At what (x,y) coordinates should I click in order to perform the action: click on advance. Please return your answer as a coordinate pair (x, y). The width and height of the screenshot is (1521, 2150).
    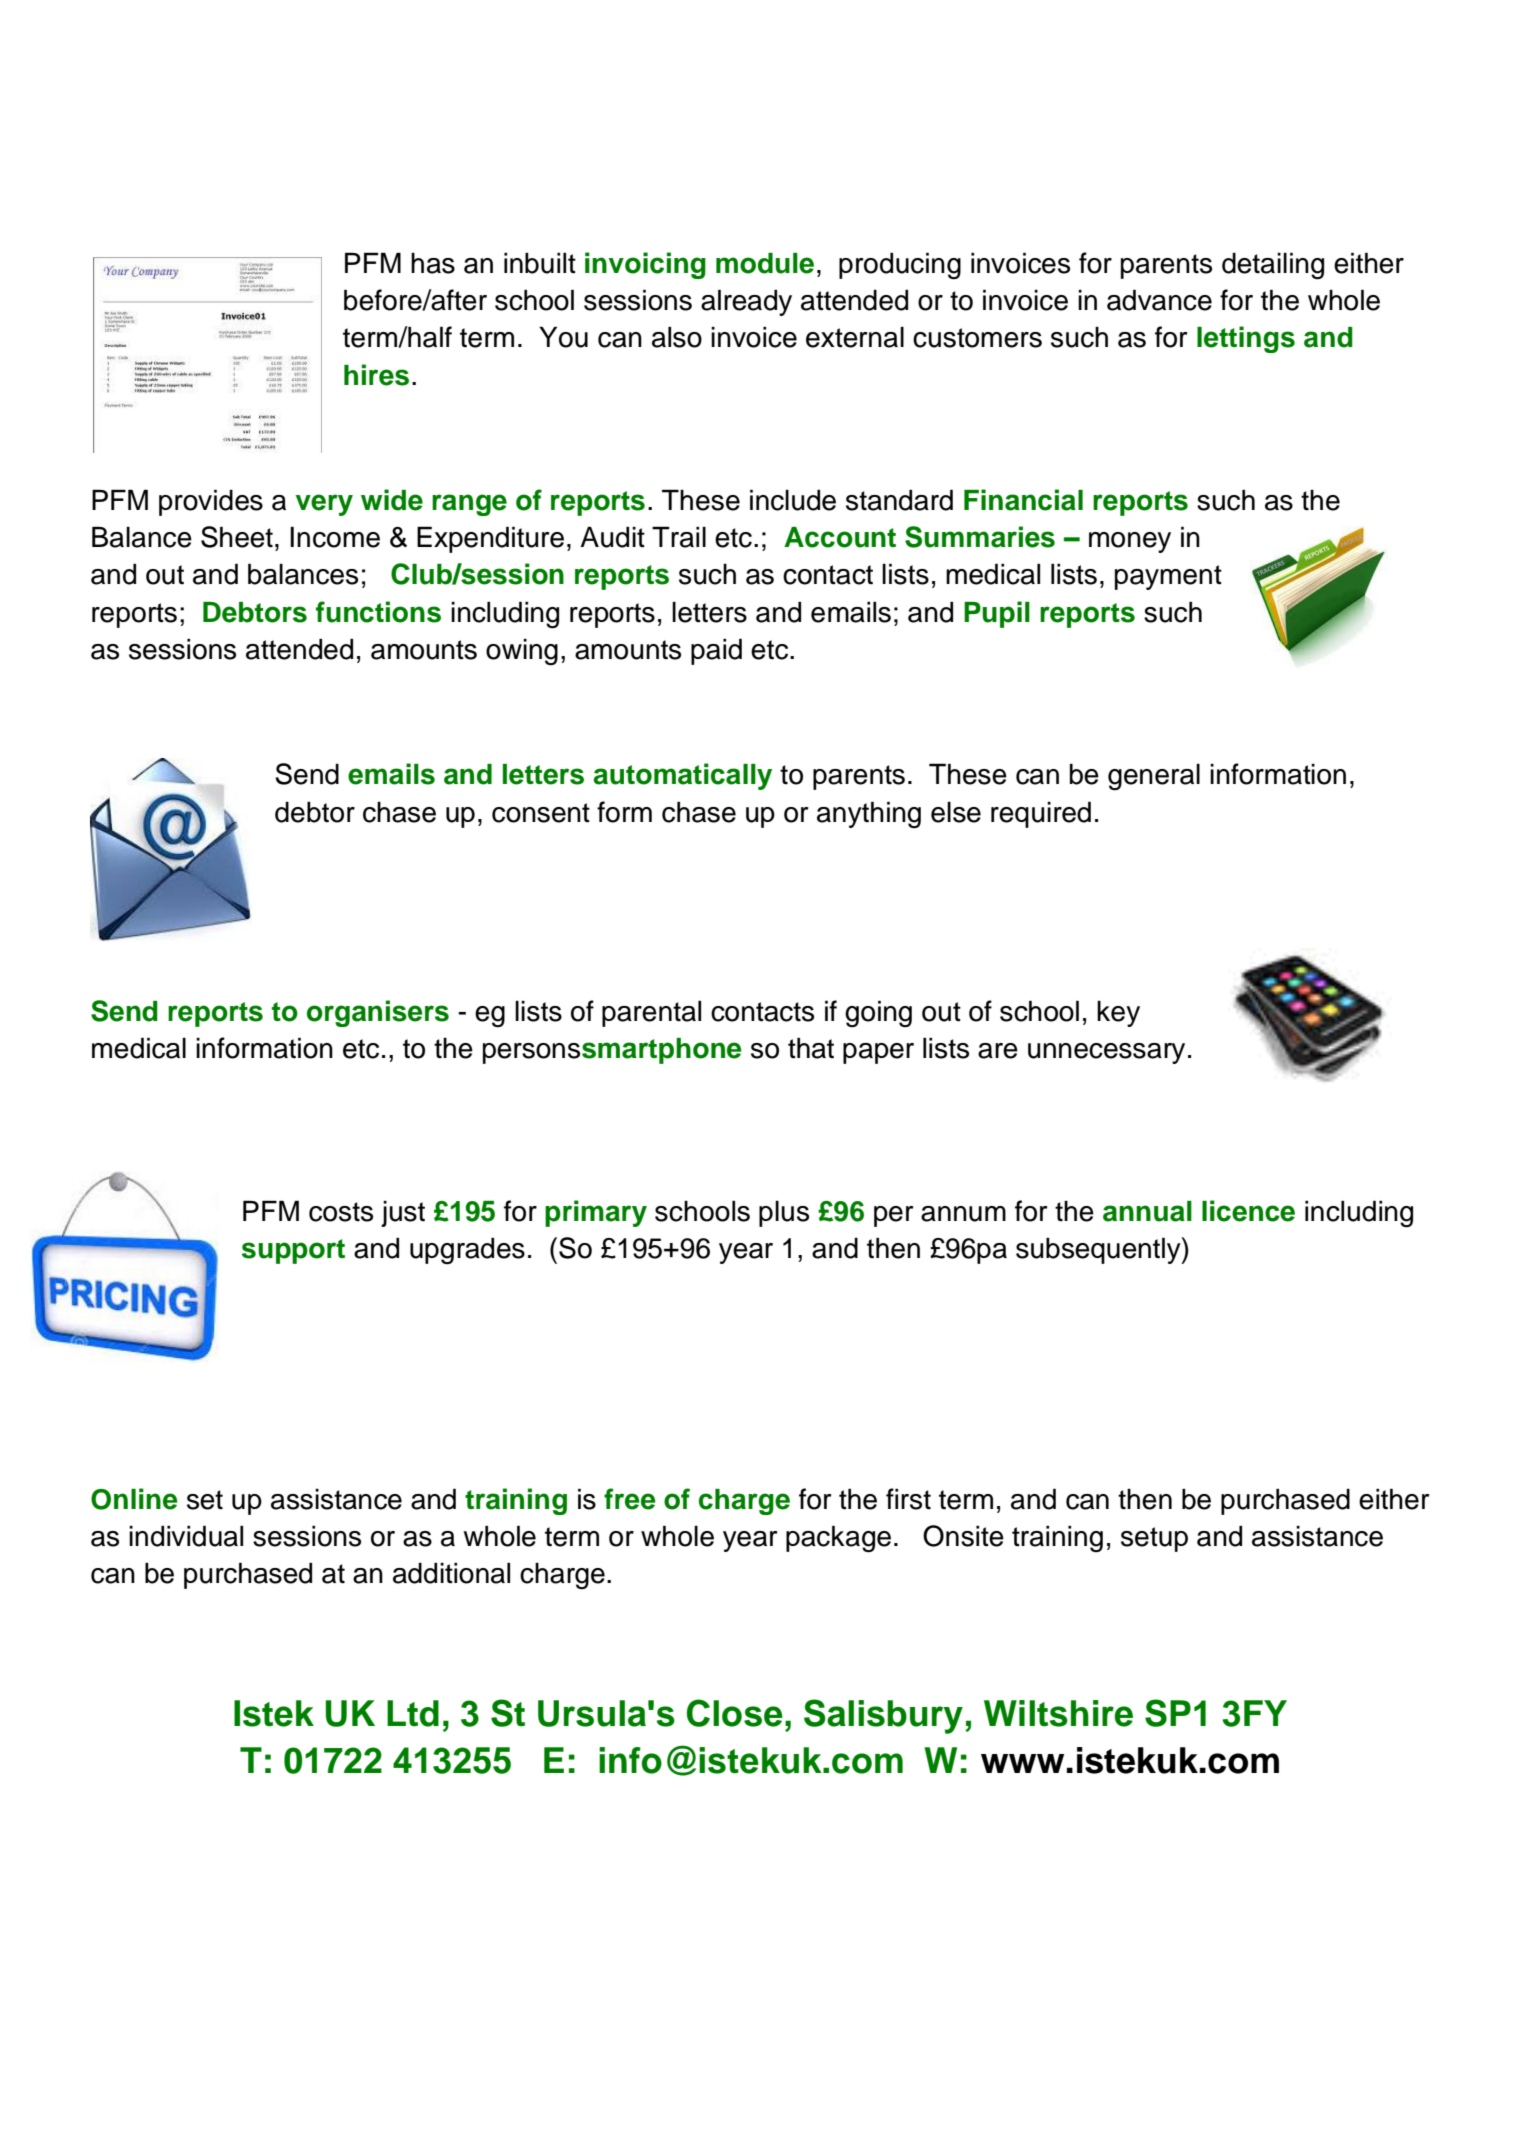
    Looking at the image, I should click on (1159, 300).
